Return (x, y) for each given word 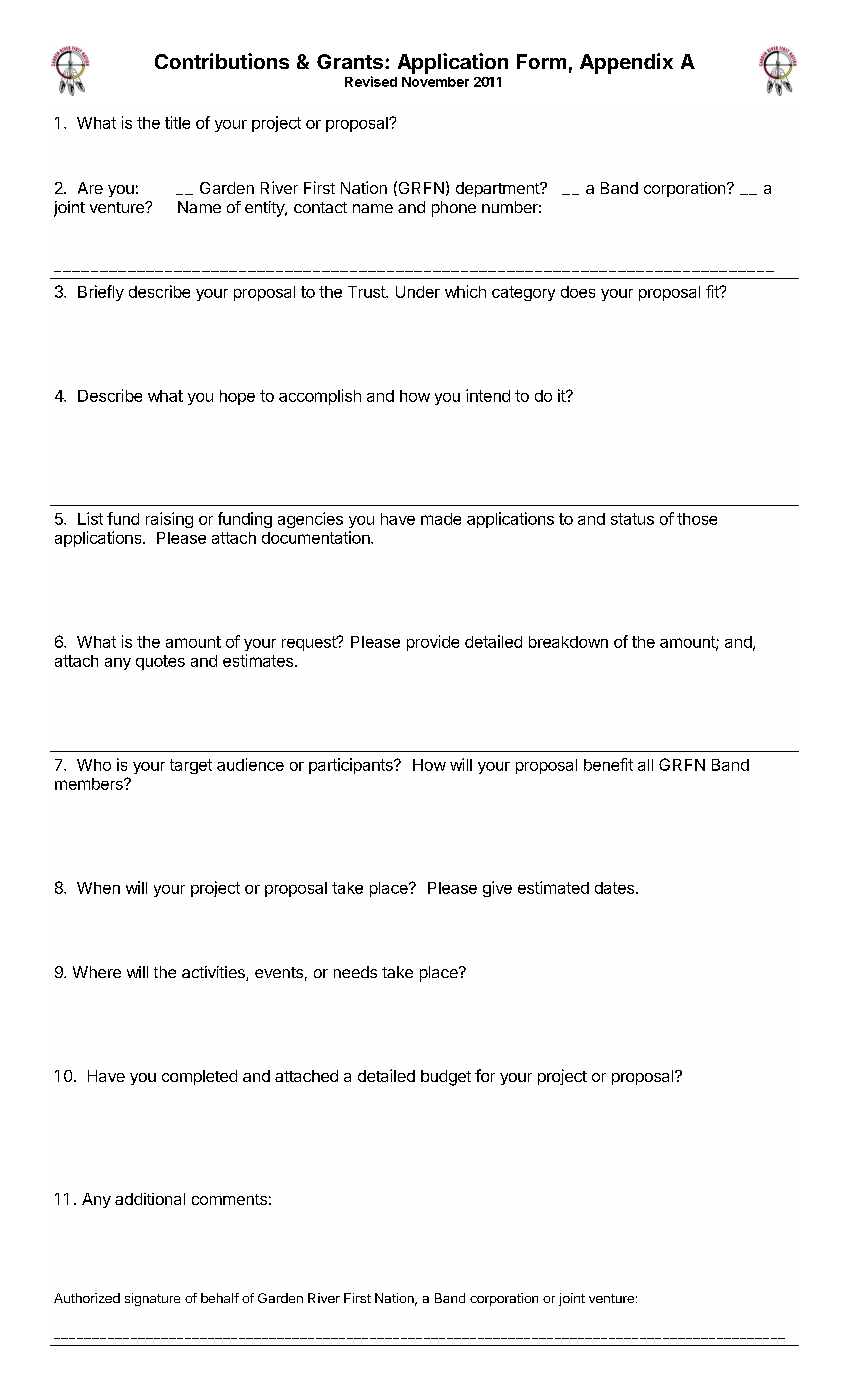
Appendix (626, 63)
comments (229, 1199)
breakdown (568, 642)
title (177, 122)
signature (152, 1299)
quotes (160, 662)
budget (446, 1078)
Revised (371, 81)
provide (433, 643)
